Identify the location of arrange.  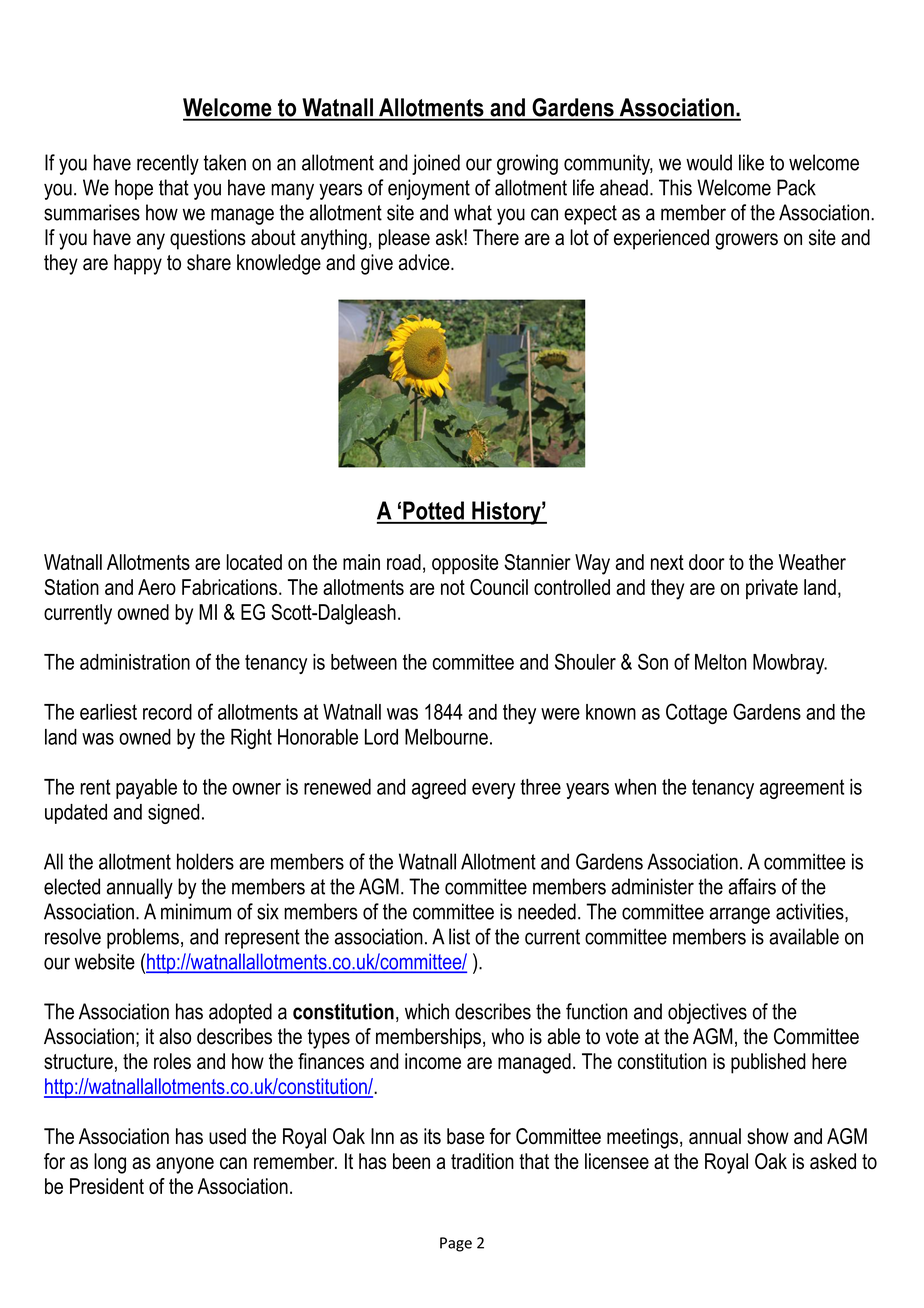
(739, 915).
